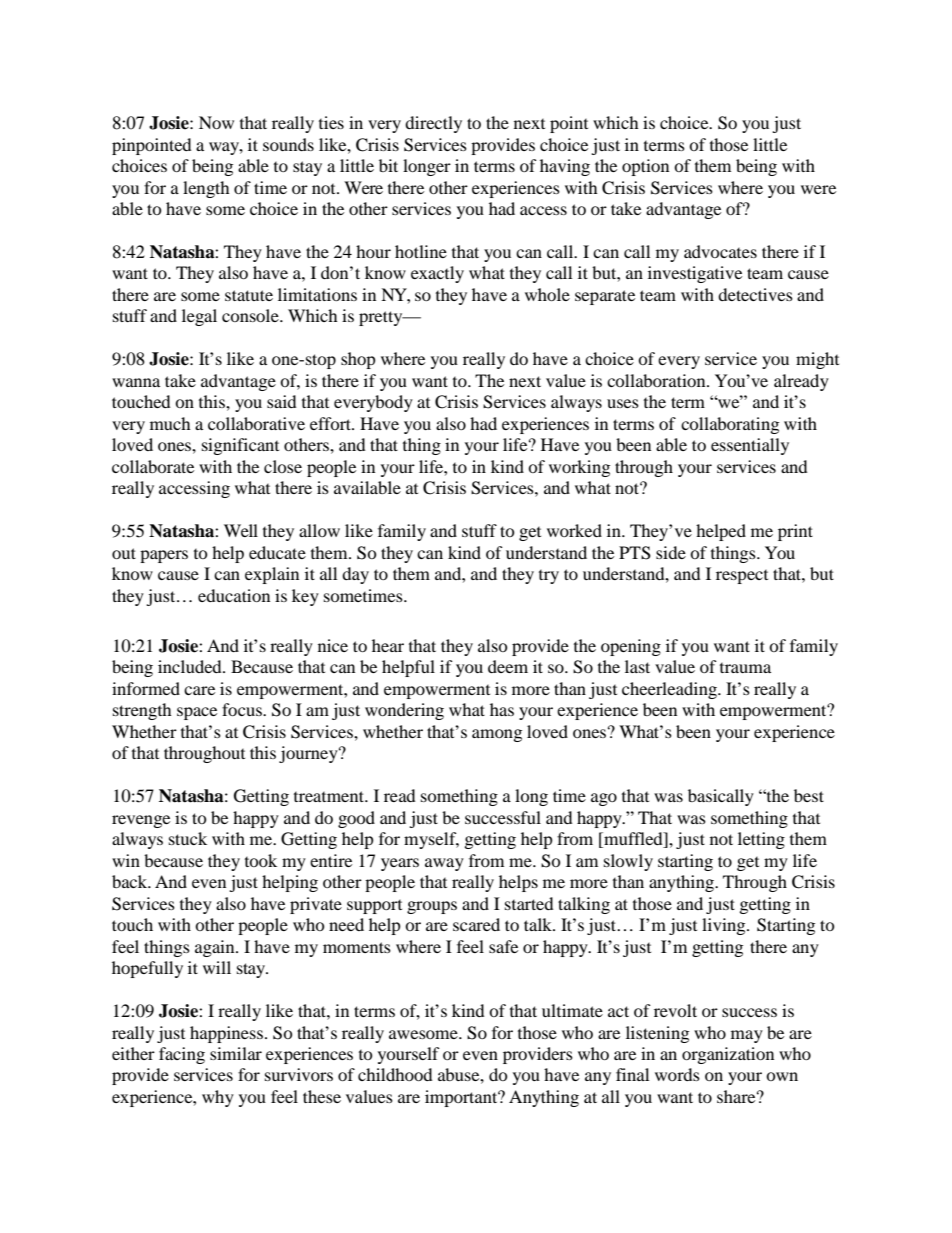  Describe the element at coordinates (728, 1055) in the screenshot. I see `organization` at that location.
